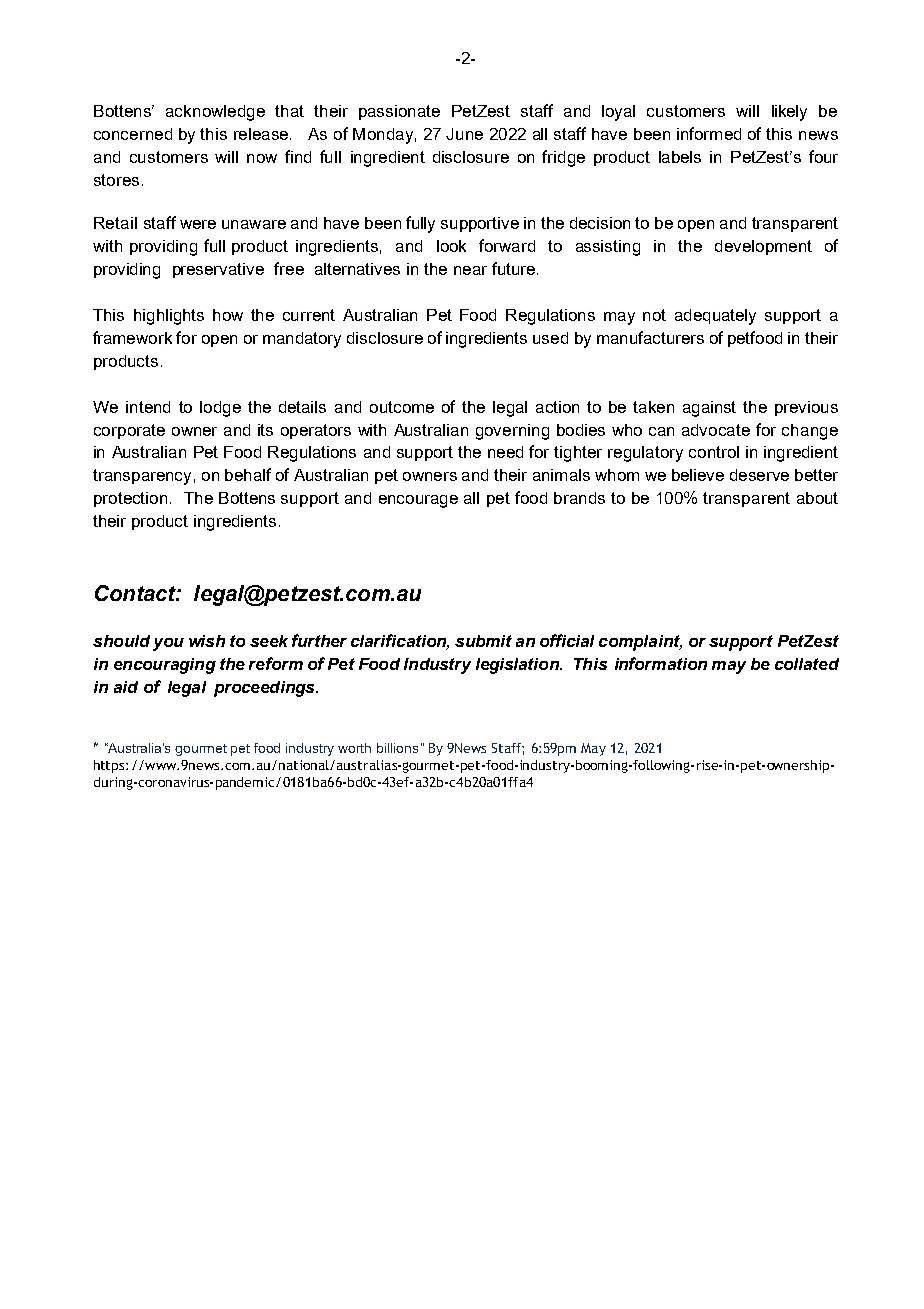  What do you see at coordinates (464, 134) in the screenshot?
I see `June` at bounding box center [464, 134].
